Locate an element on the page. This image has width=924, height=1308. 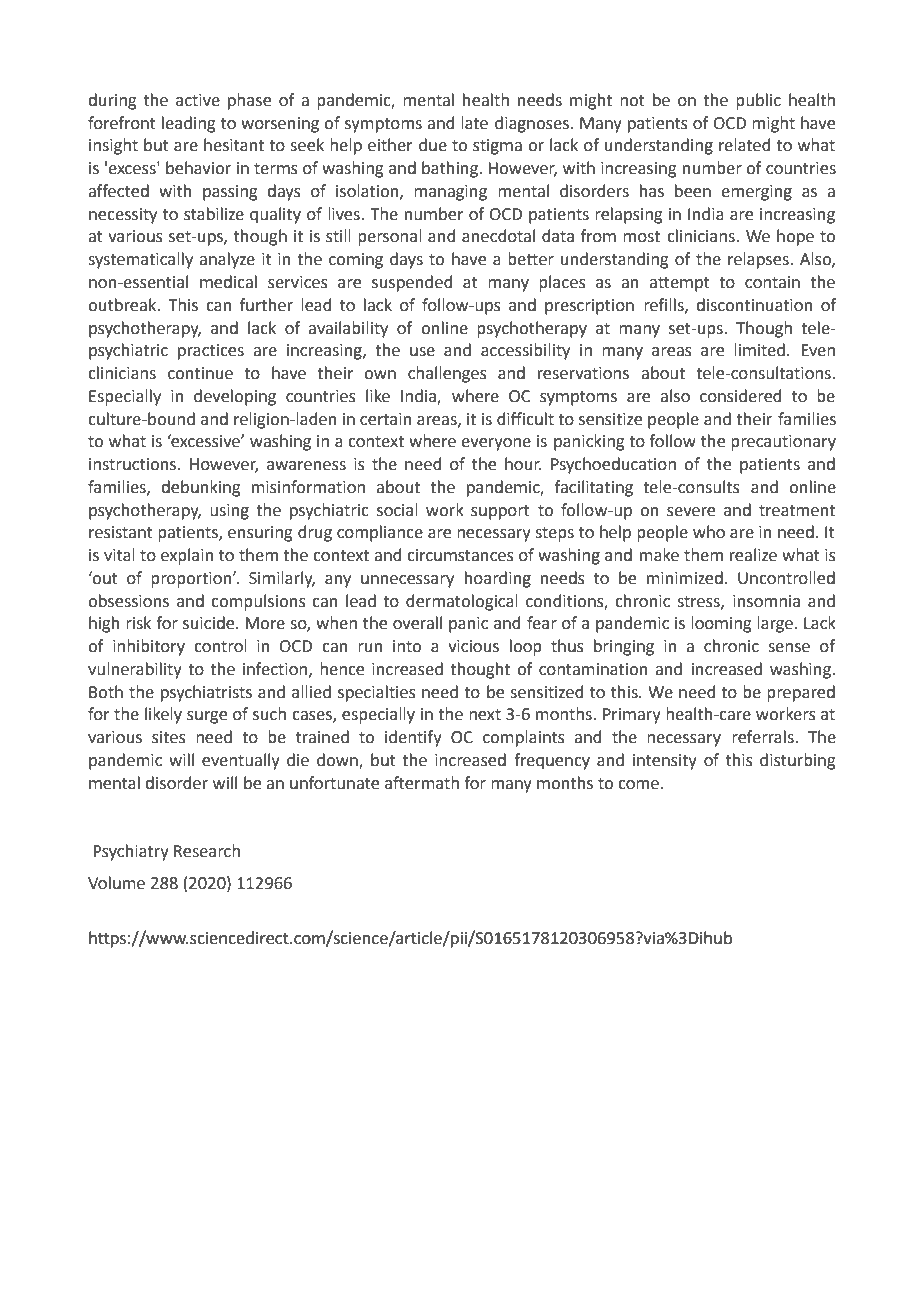
public is located at coordinates (758, 101).
